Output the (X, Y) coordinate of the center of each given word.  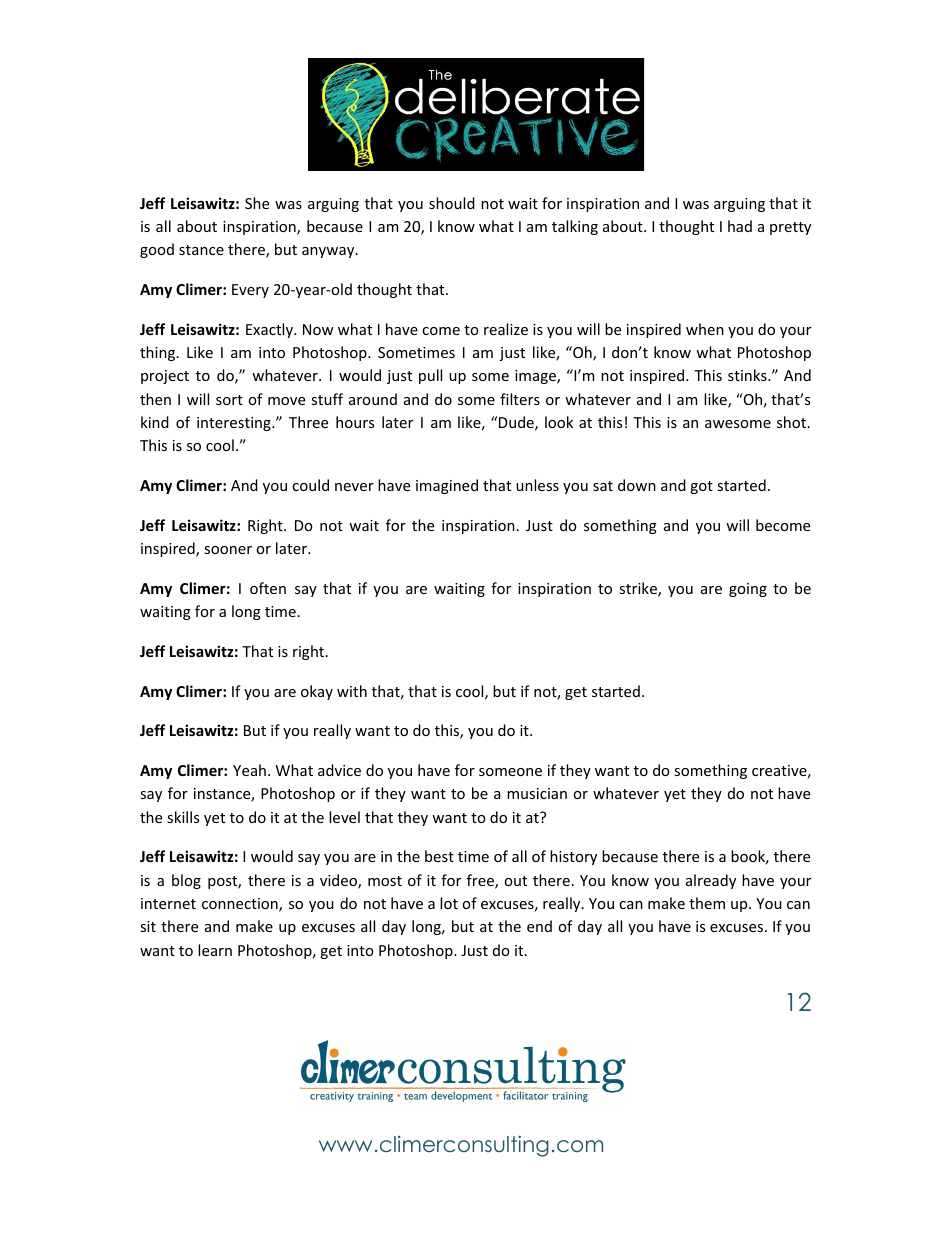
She (257, 203)
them (707, 903)
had (740, 226)
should (452, 203)
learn (215, 950)
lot (449, 903)
